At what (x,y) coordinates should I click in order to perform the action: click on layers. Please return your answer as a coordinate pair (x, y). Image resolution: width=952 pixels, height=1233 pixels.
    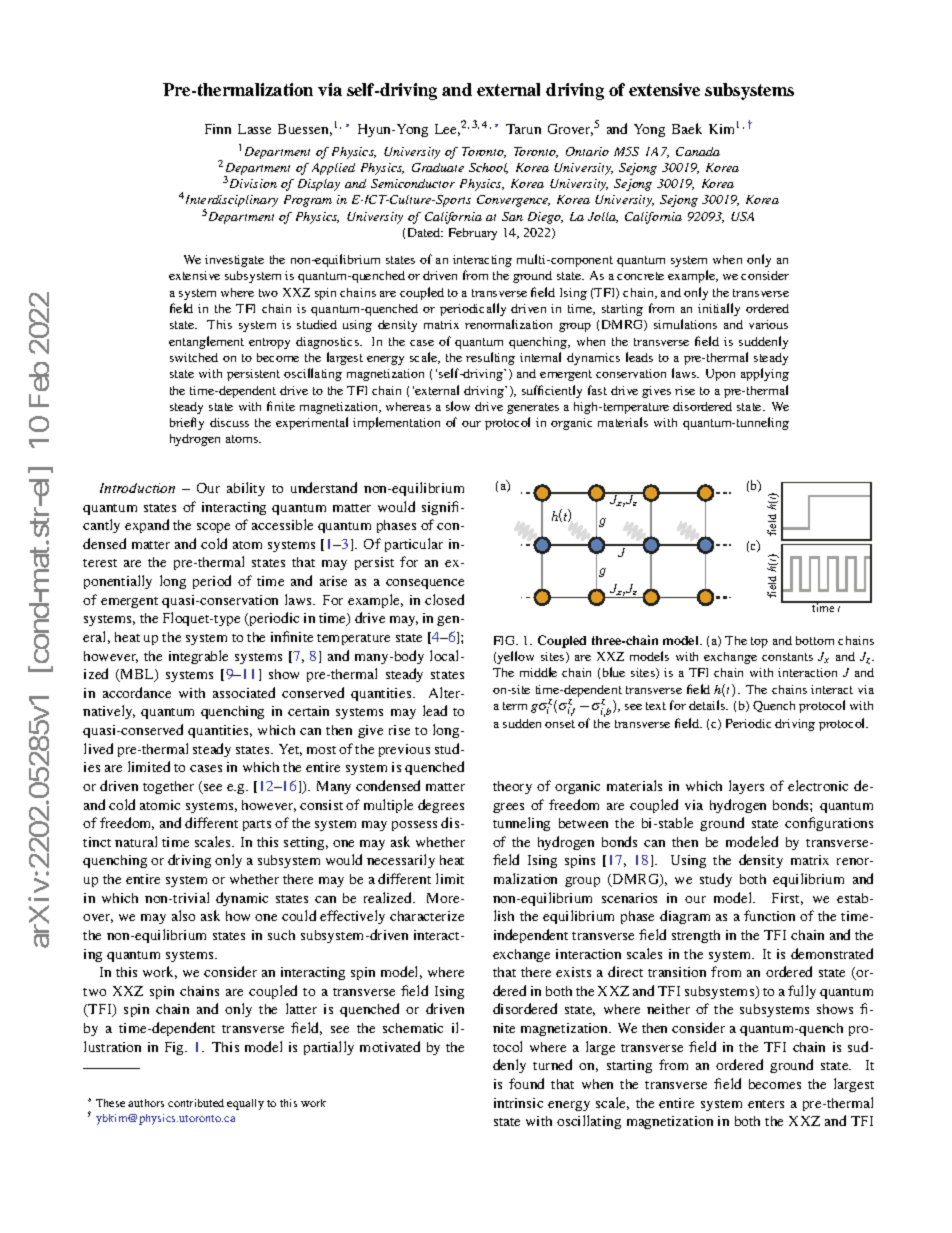
    Looking at the image, I should click on (746, 787).
